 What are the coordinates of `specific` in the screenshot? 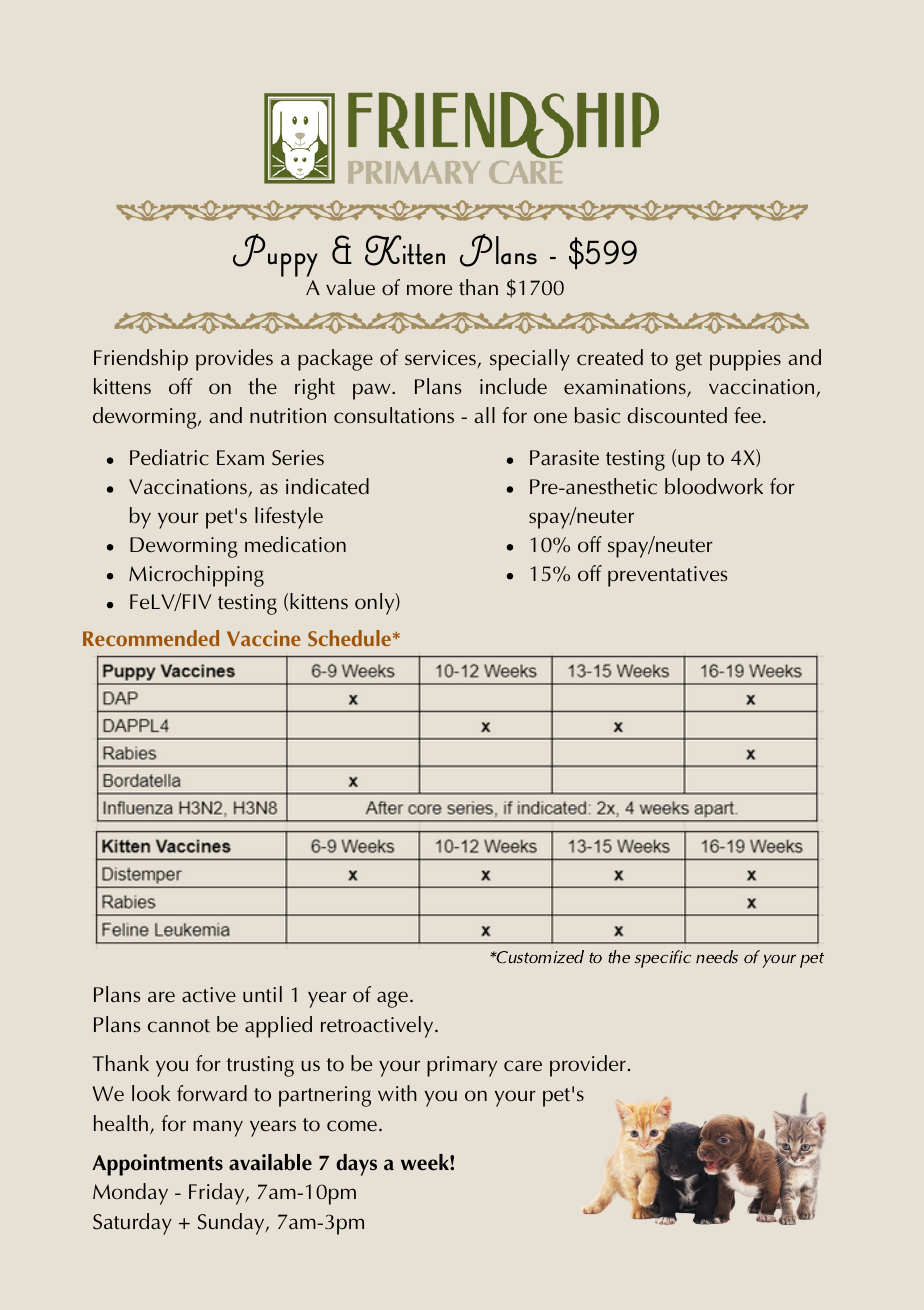 It's located at (663, 959).
